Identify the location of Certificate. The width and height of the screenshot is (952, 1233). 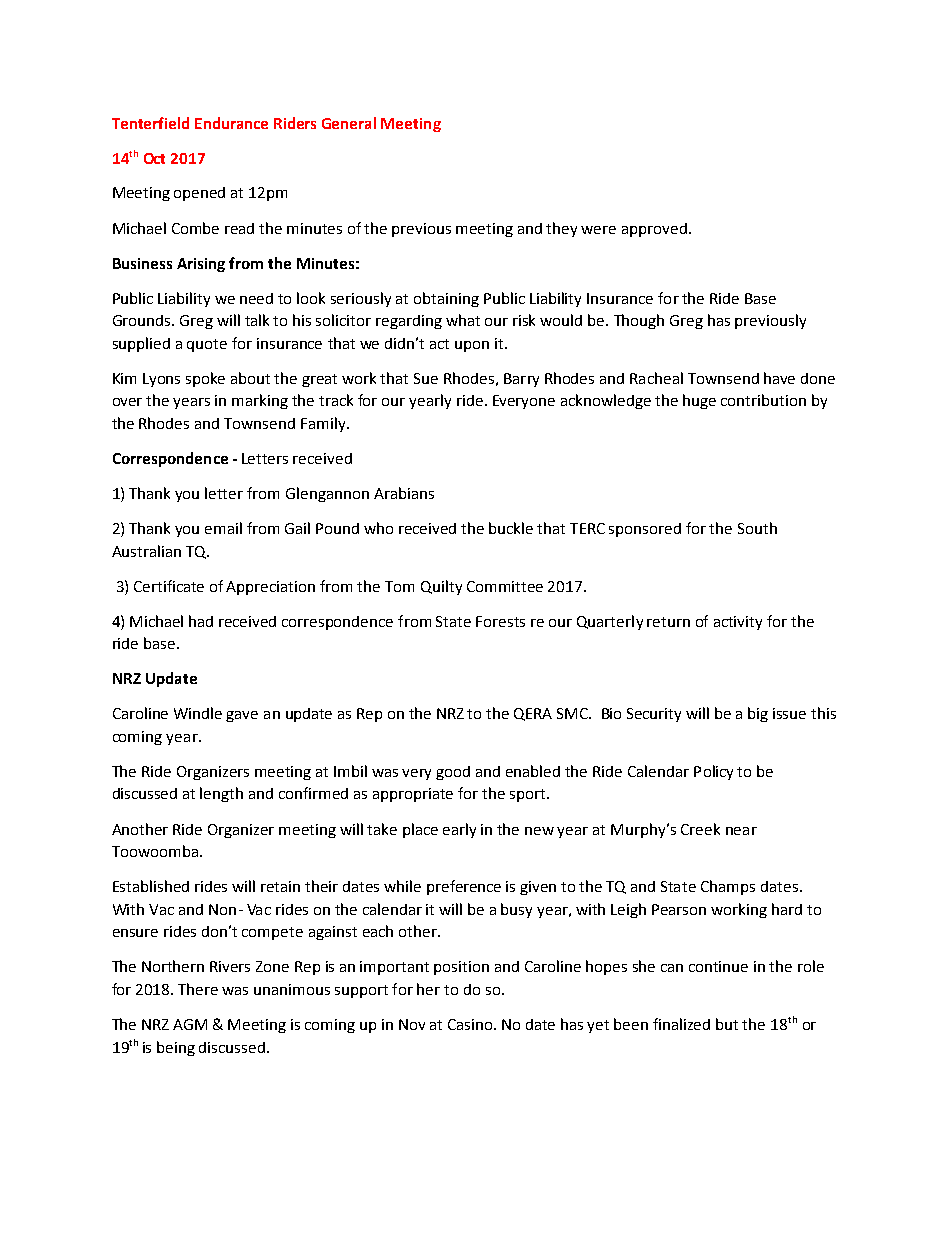
(169, 586).
